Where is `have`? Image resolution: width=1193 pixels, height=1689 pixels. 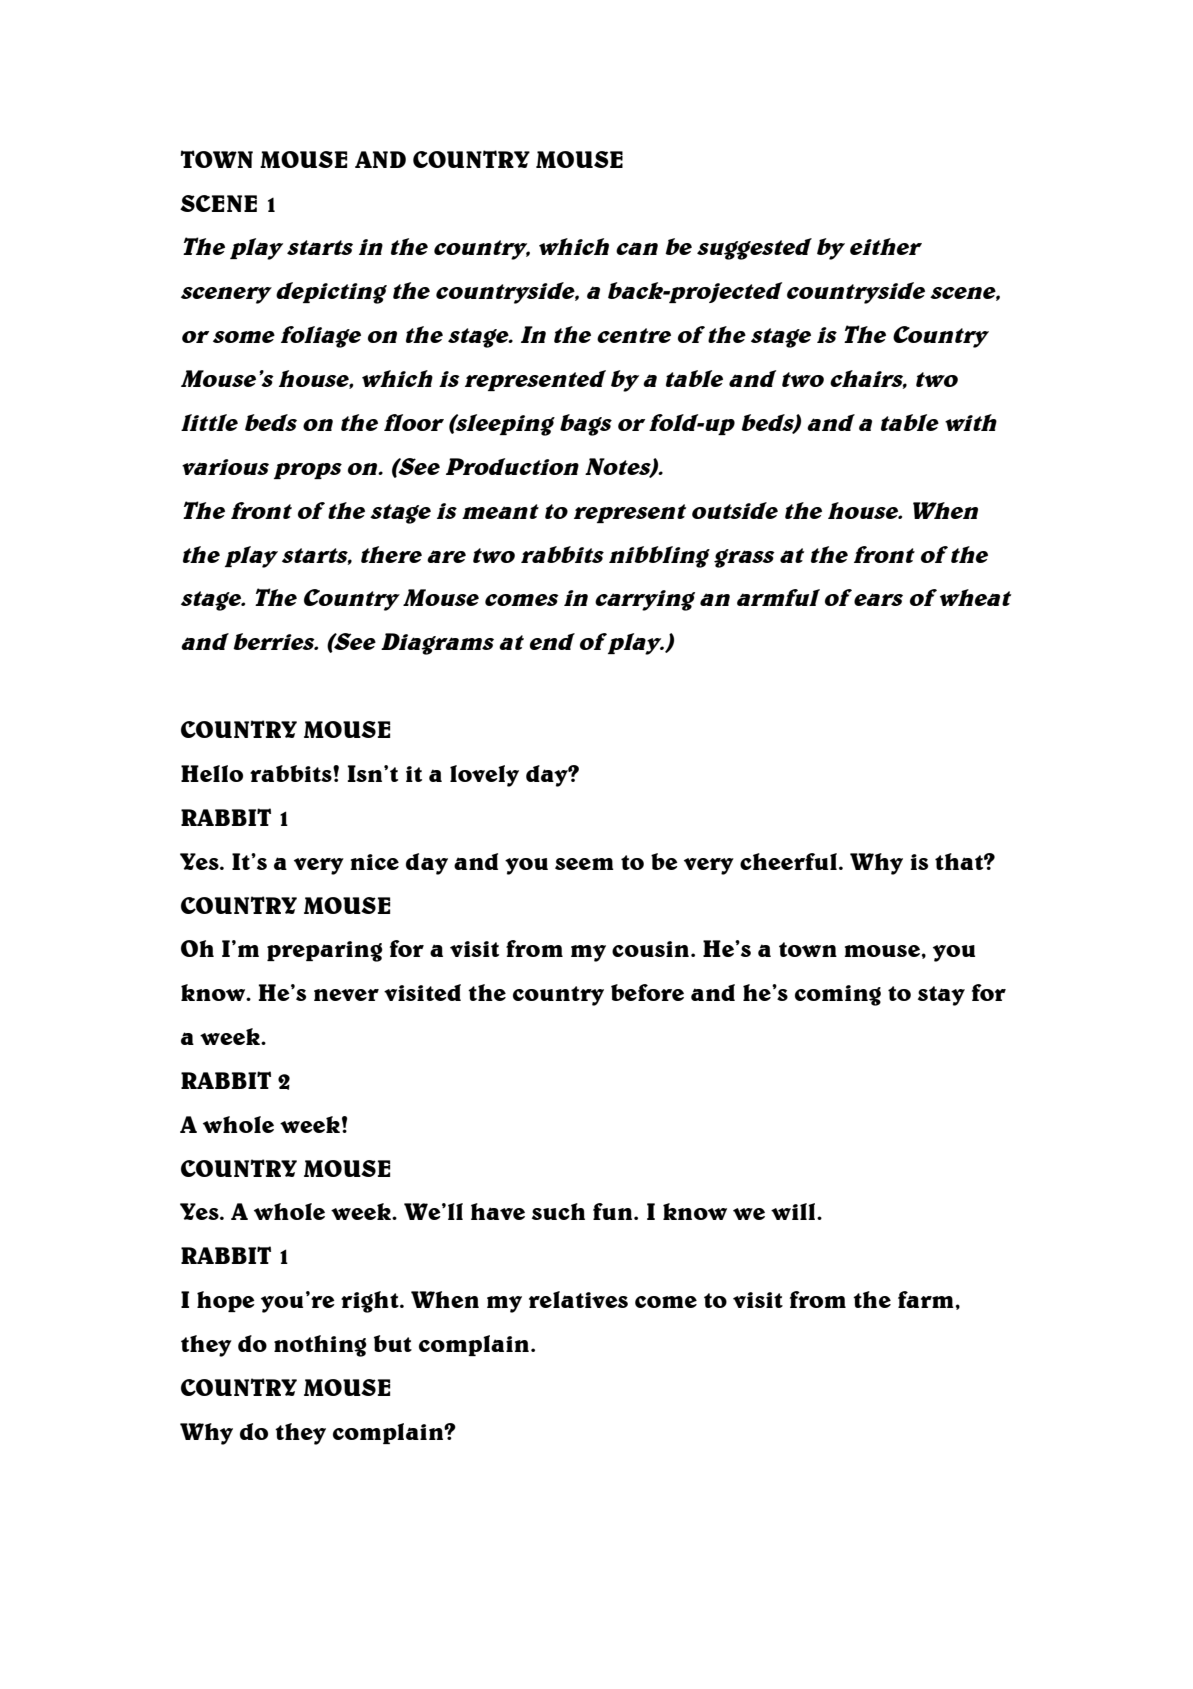 have is located at coordinates (498, 1211).
